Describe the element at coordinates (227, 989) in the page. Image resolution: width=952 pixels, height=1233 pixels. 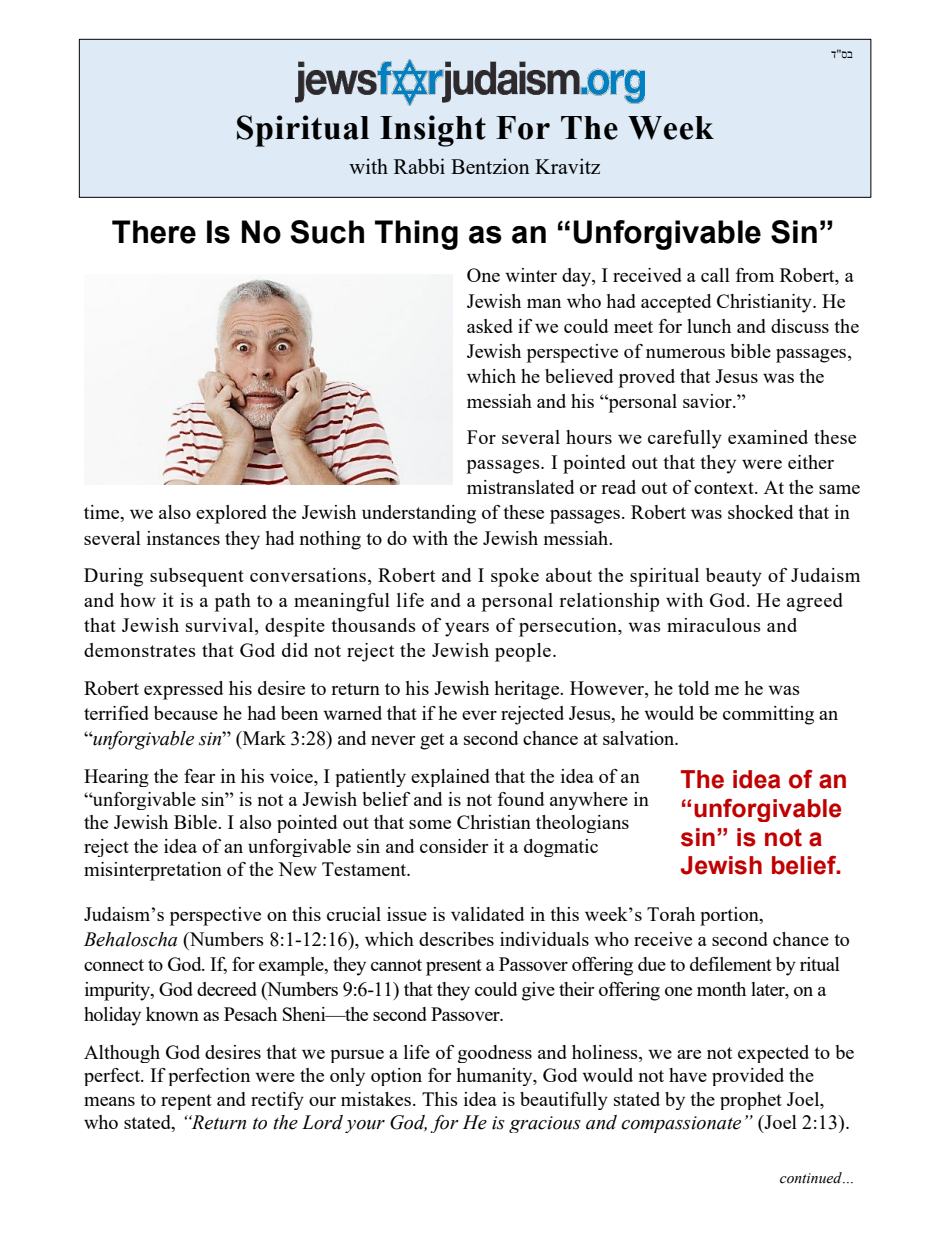
I see `decreed` at that location.
